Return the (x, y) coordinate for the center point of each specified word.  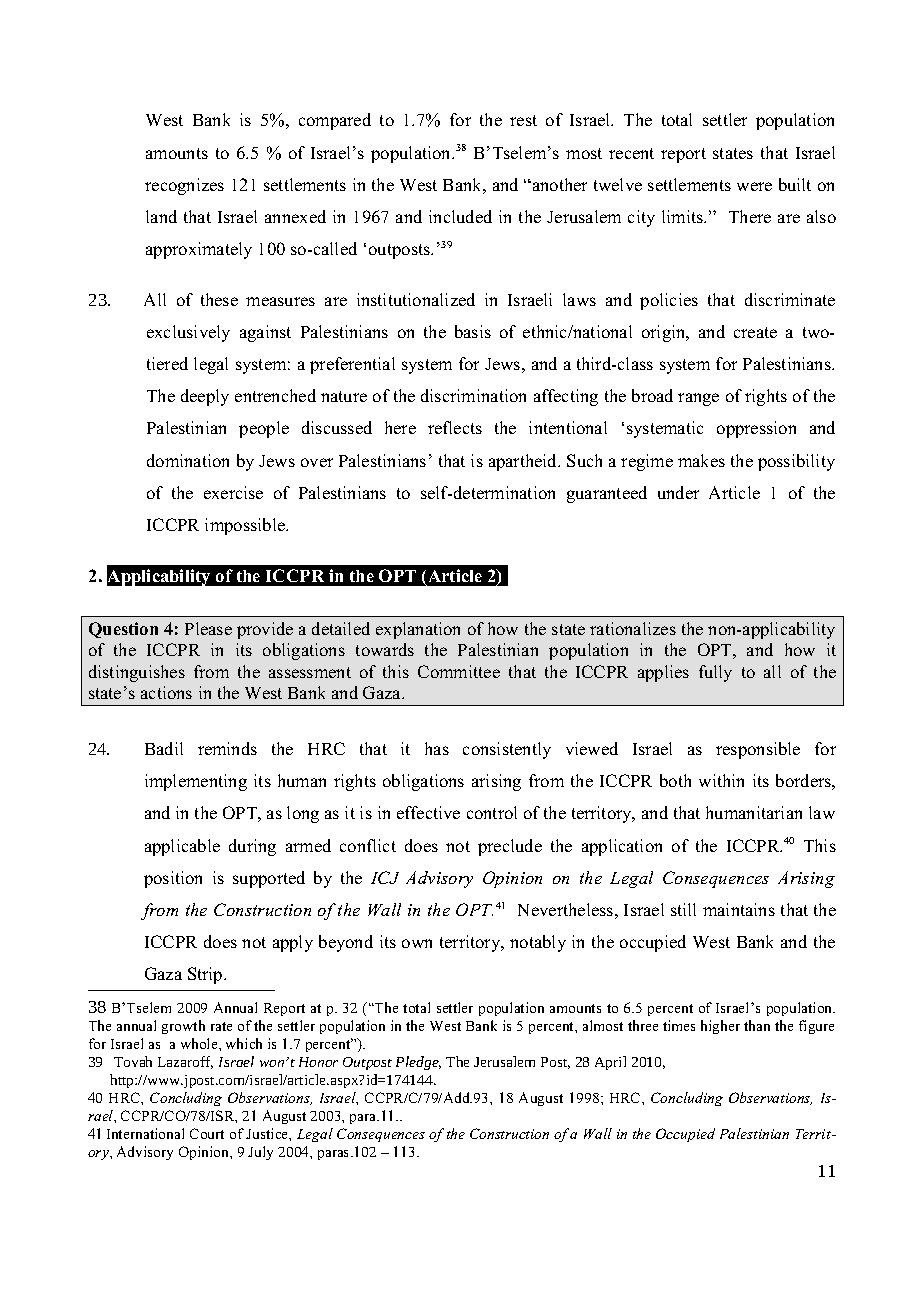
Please (208, 628)
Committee (459, 671)
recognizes (184, 186)
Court (207, 1133)
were (754, 186)
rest (523, 120)
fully (715, 673)
